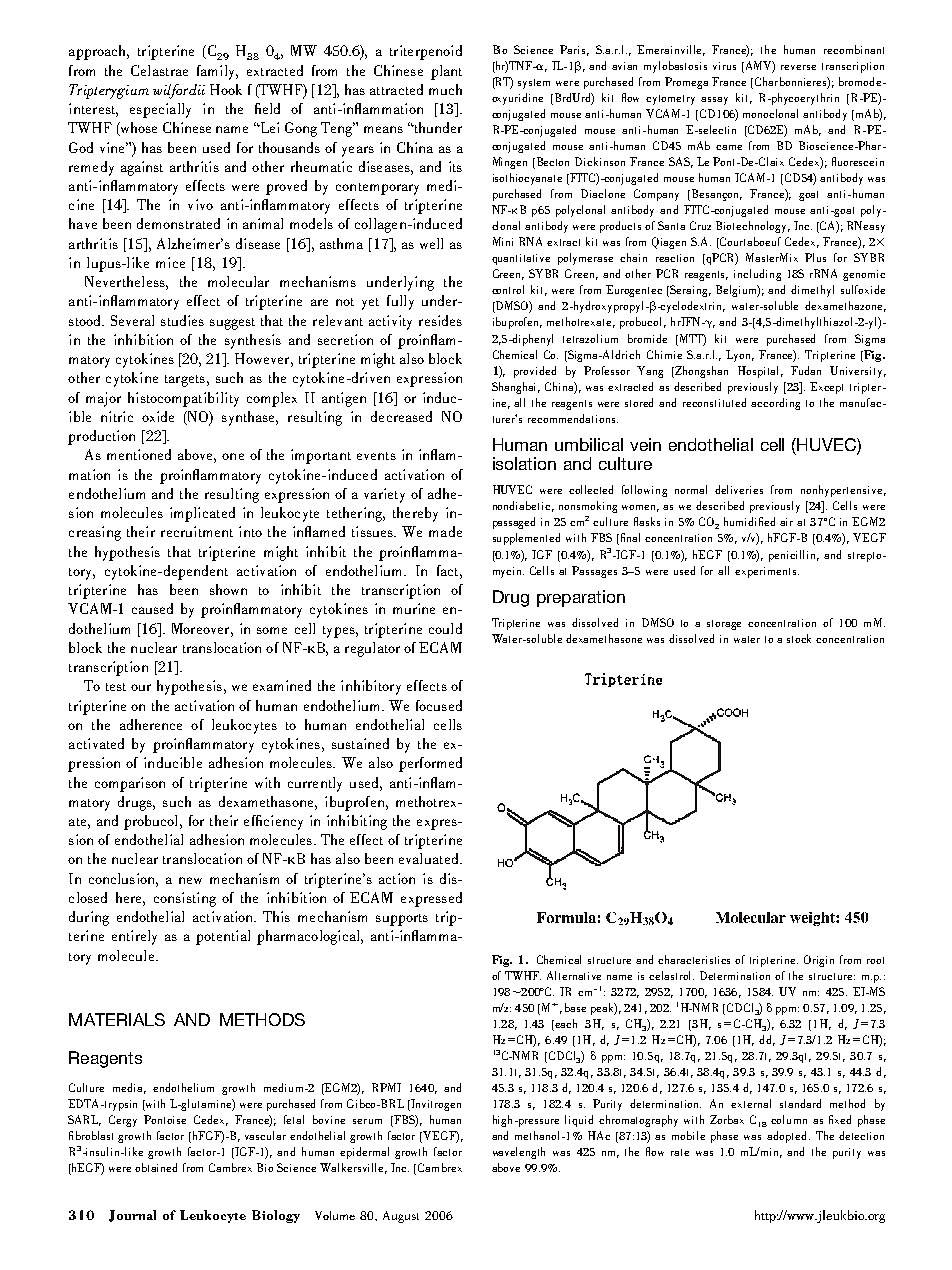 The height and width of the document is (1270, 952). Describe the element at coordinates (445, 89) in the document. I see `much` at that location.
